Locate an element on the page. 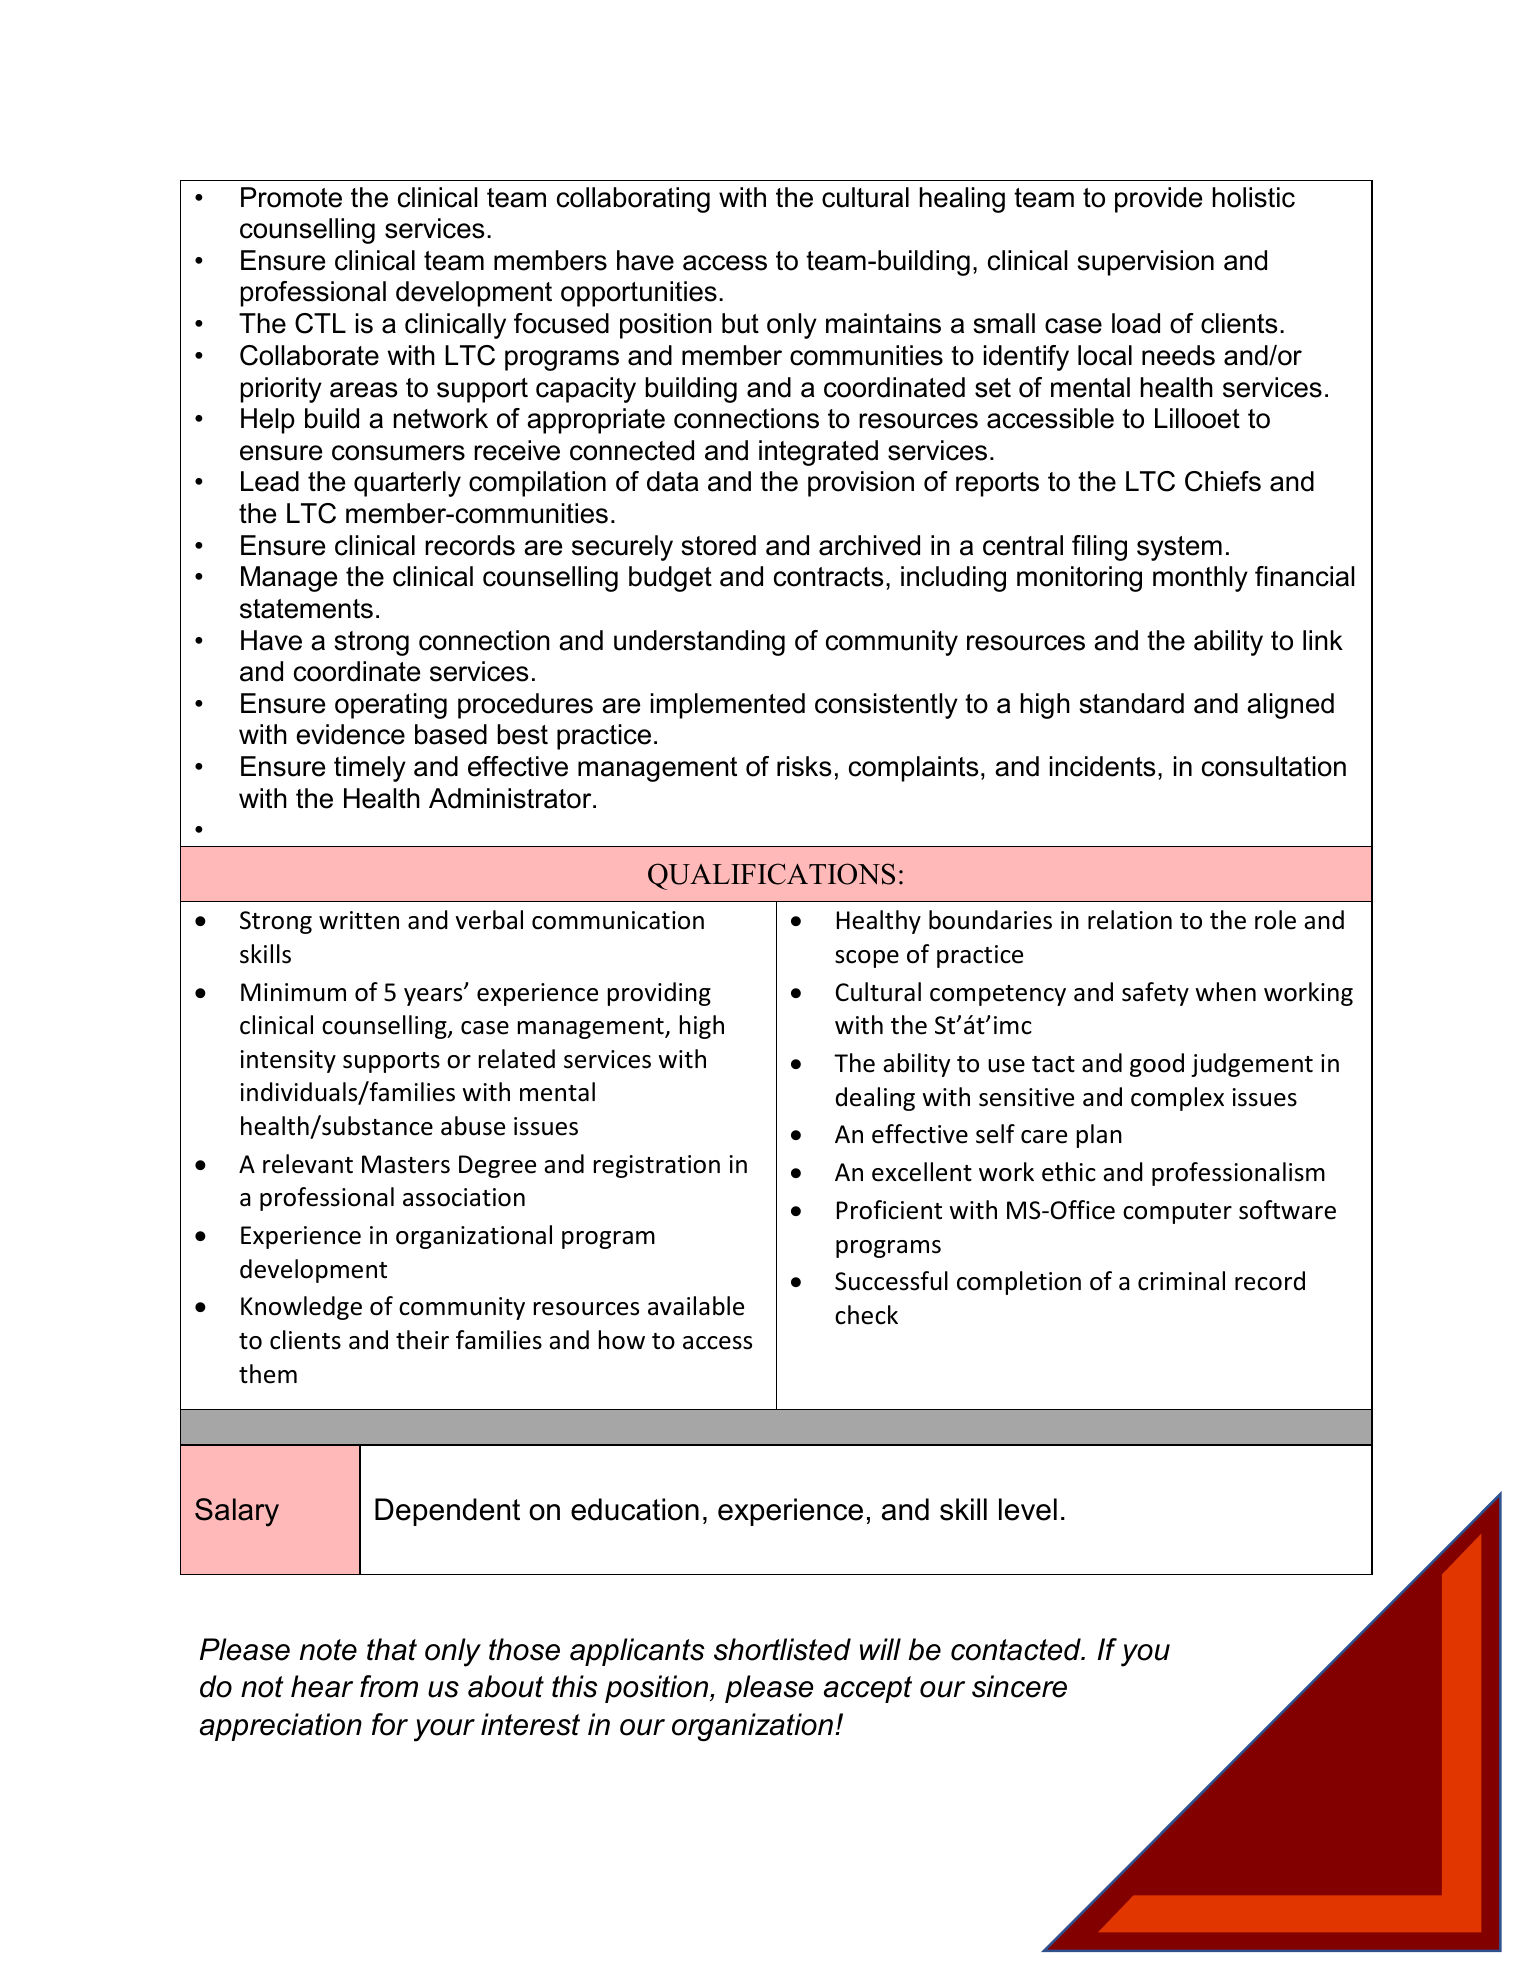 This page has height=1981, width=1530. from is located at coordinates (389, 1686).
